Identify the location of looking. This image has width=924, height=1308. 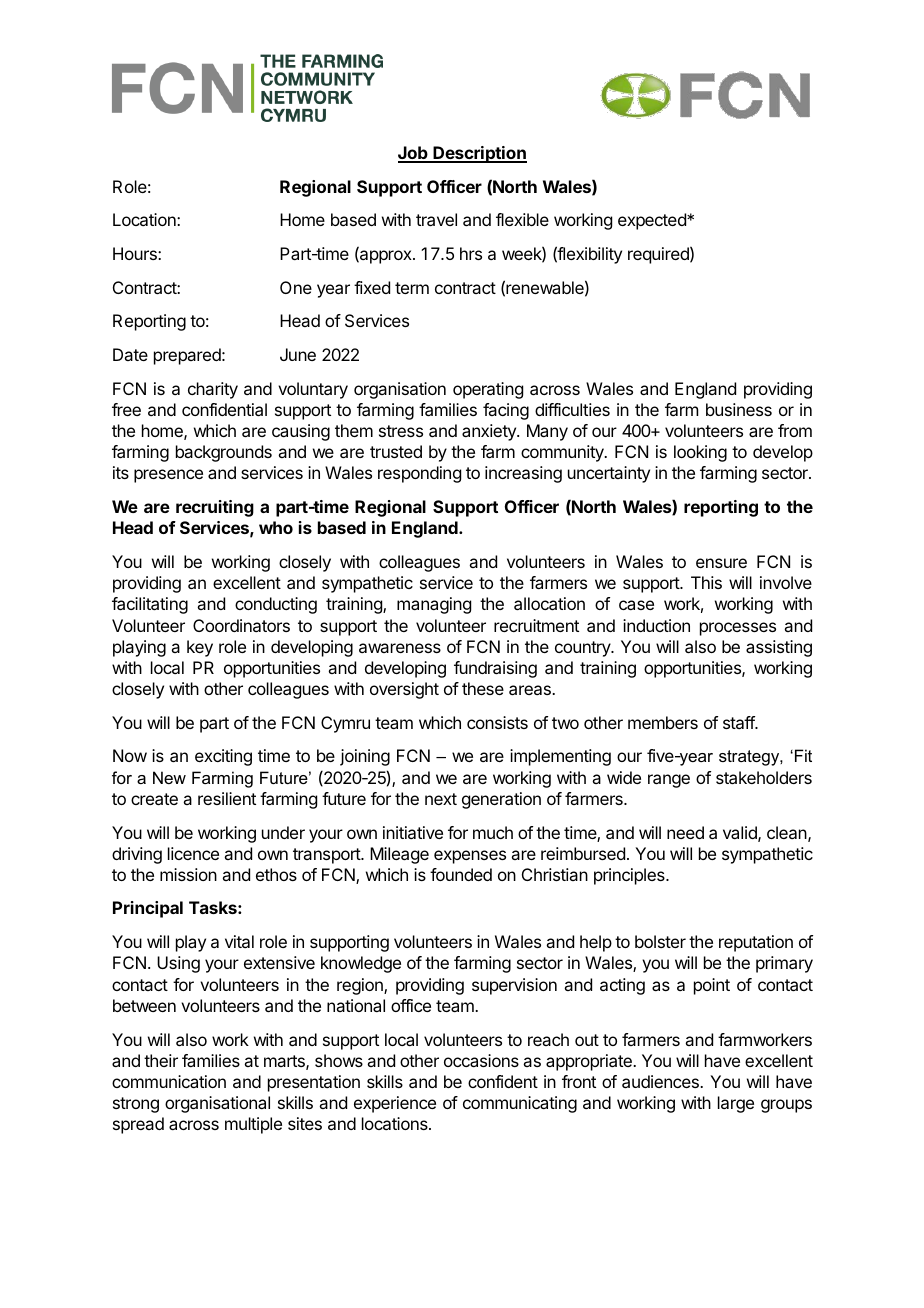
(700, 453).
